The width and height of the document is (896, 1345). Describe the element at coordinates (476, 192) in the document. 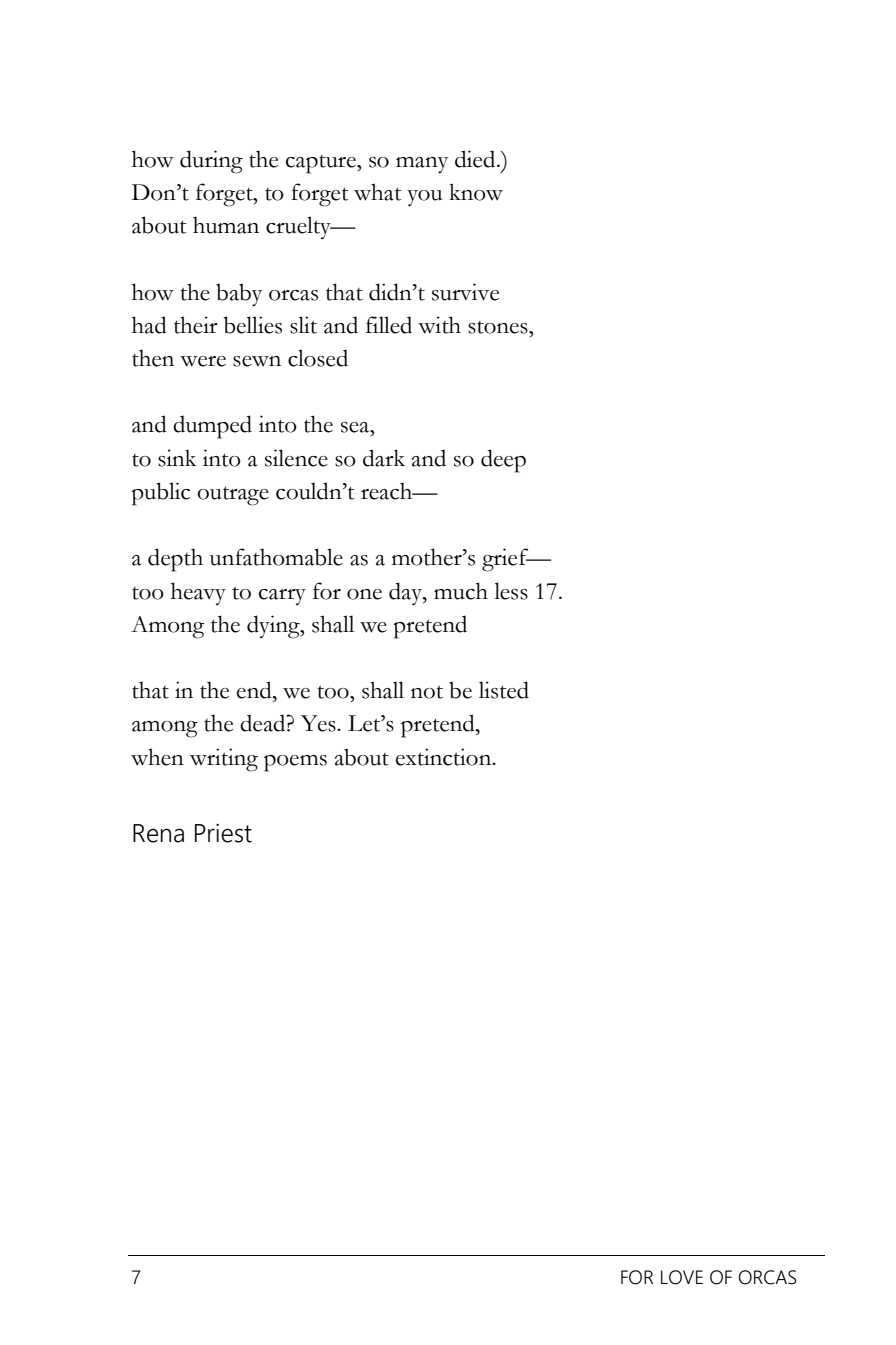

I see `know` at that location.
